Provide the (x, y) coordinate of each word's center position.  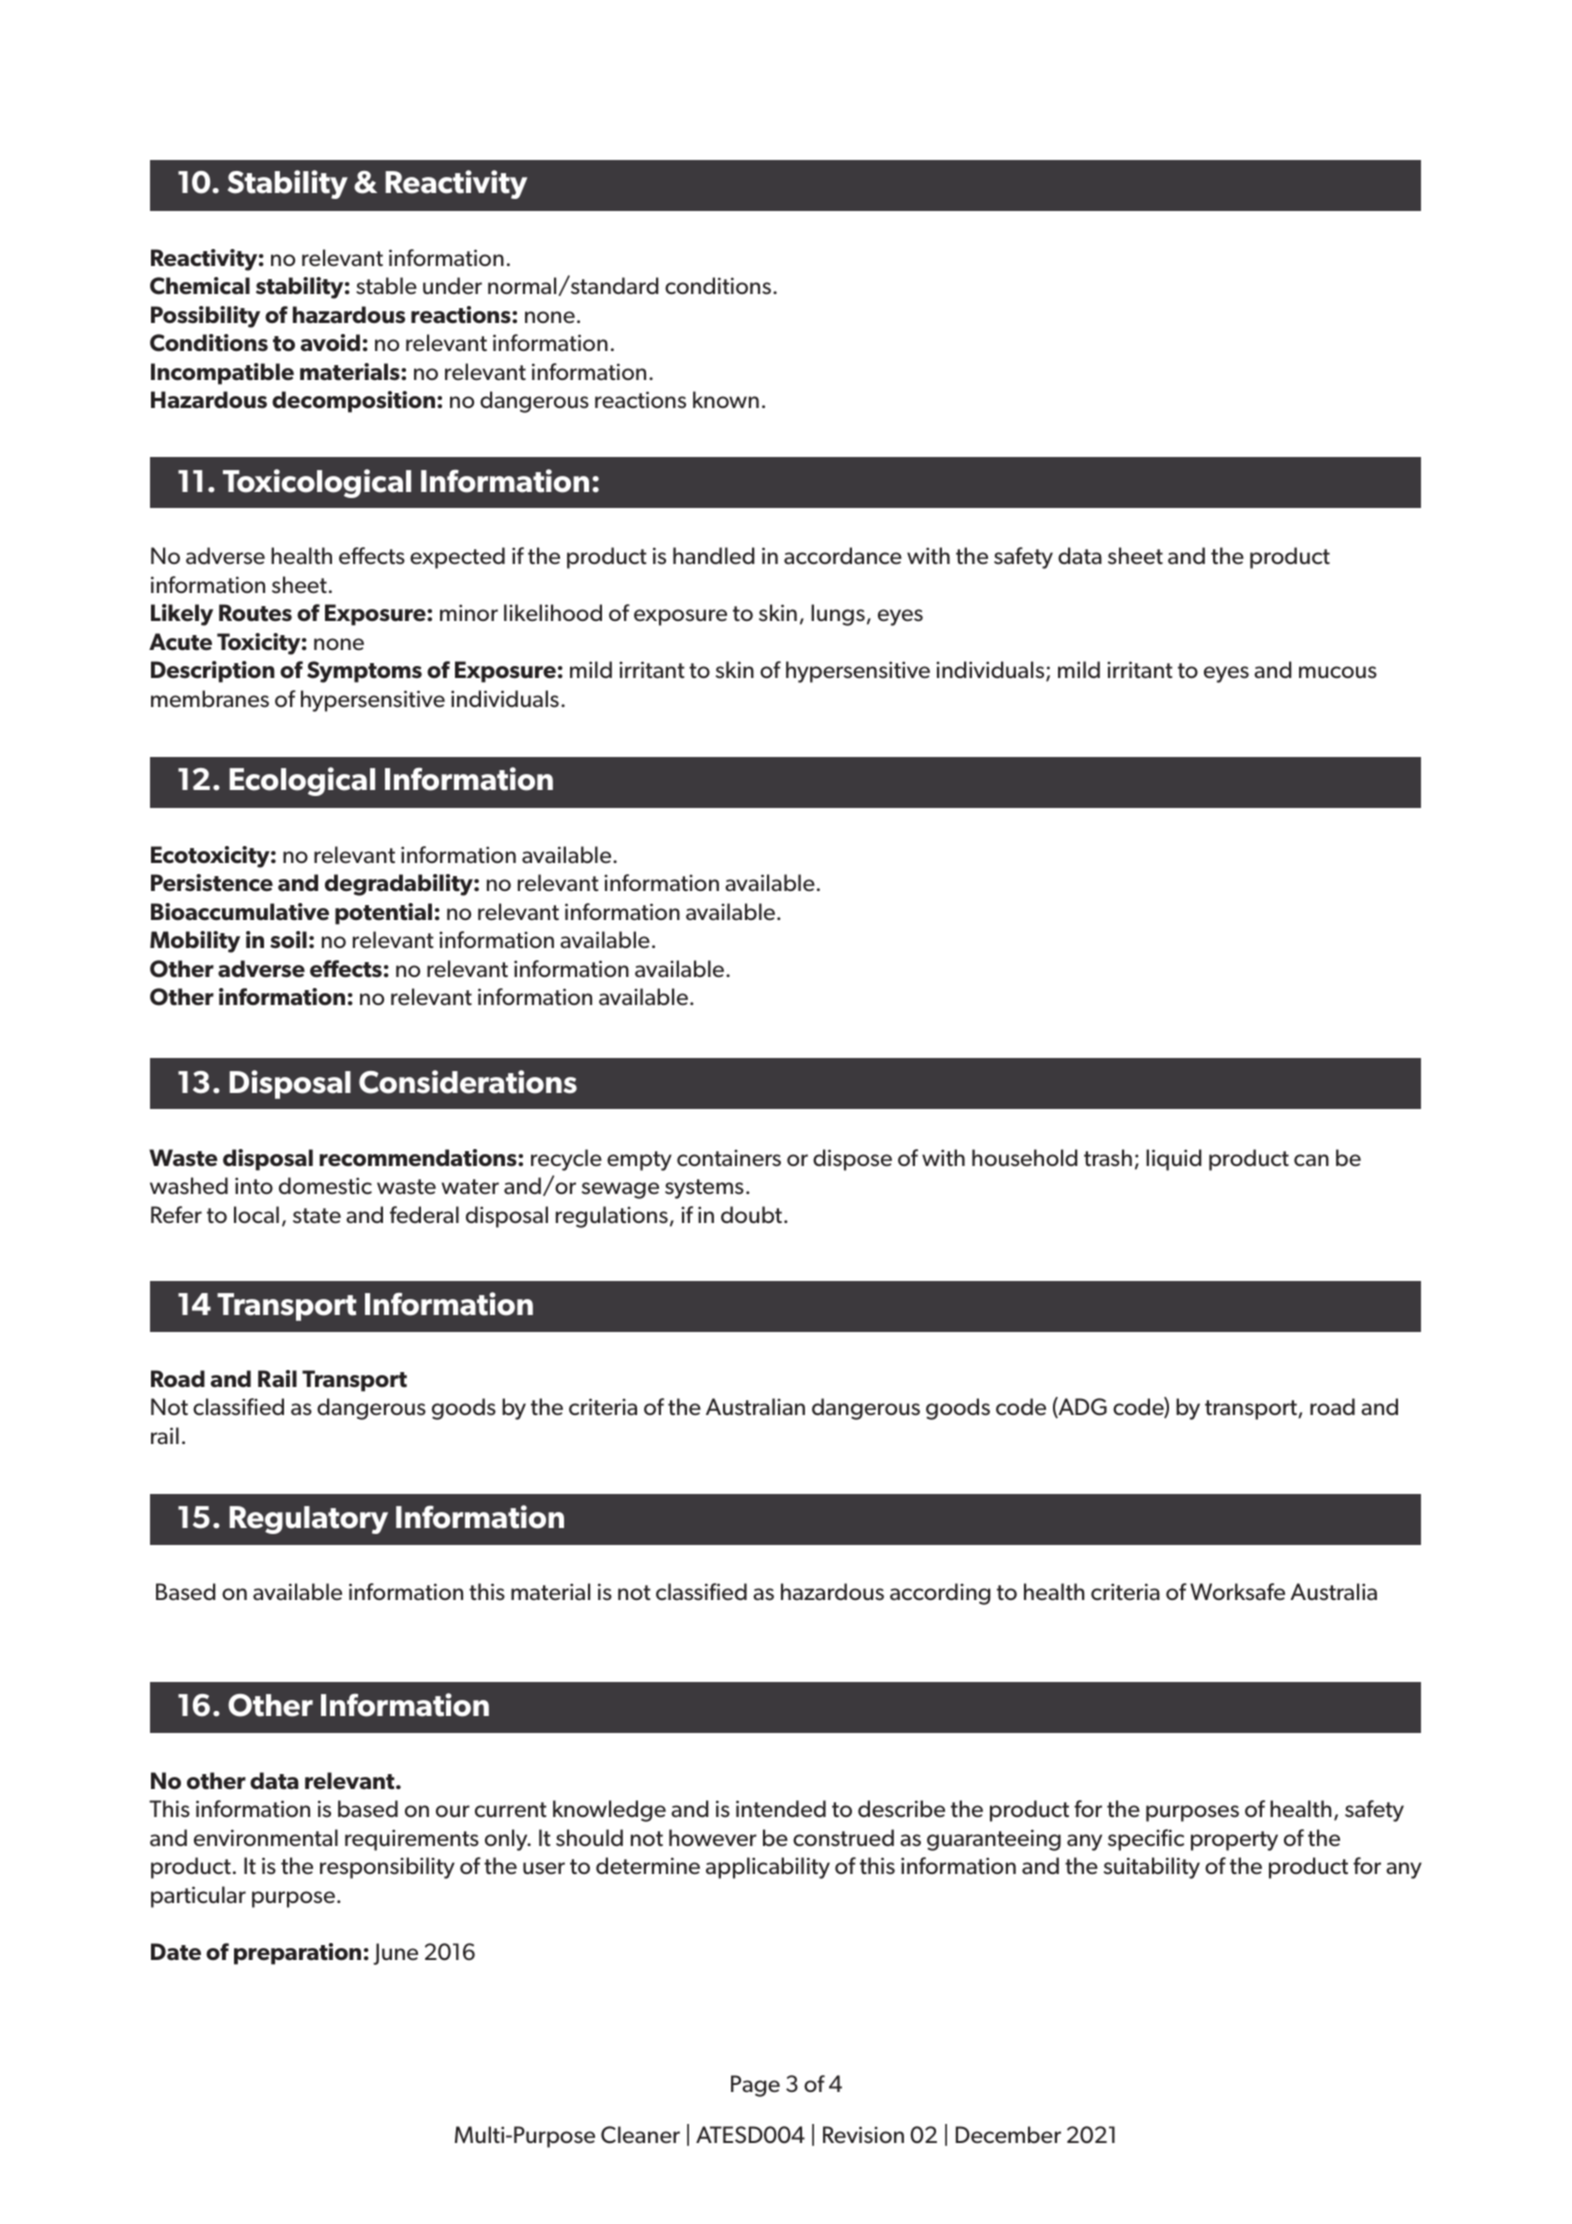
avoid (330, 342)
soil (288, 940)
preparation (297, 1954)
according (940, 1594)
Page (755, 2086)
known (726, 399)
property (1234, 1841)
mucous (1338, 672)
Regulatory (309, 1520)
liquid (1174, 1160)
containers (729, 1158)
